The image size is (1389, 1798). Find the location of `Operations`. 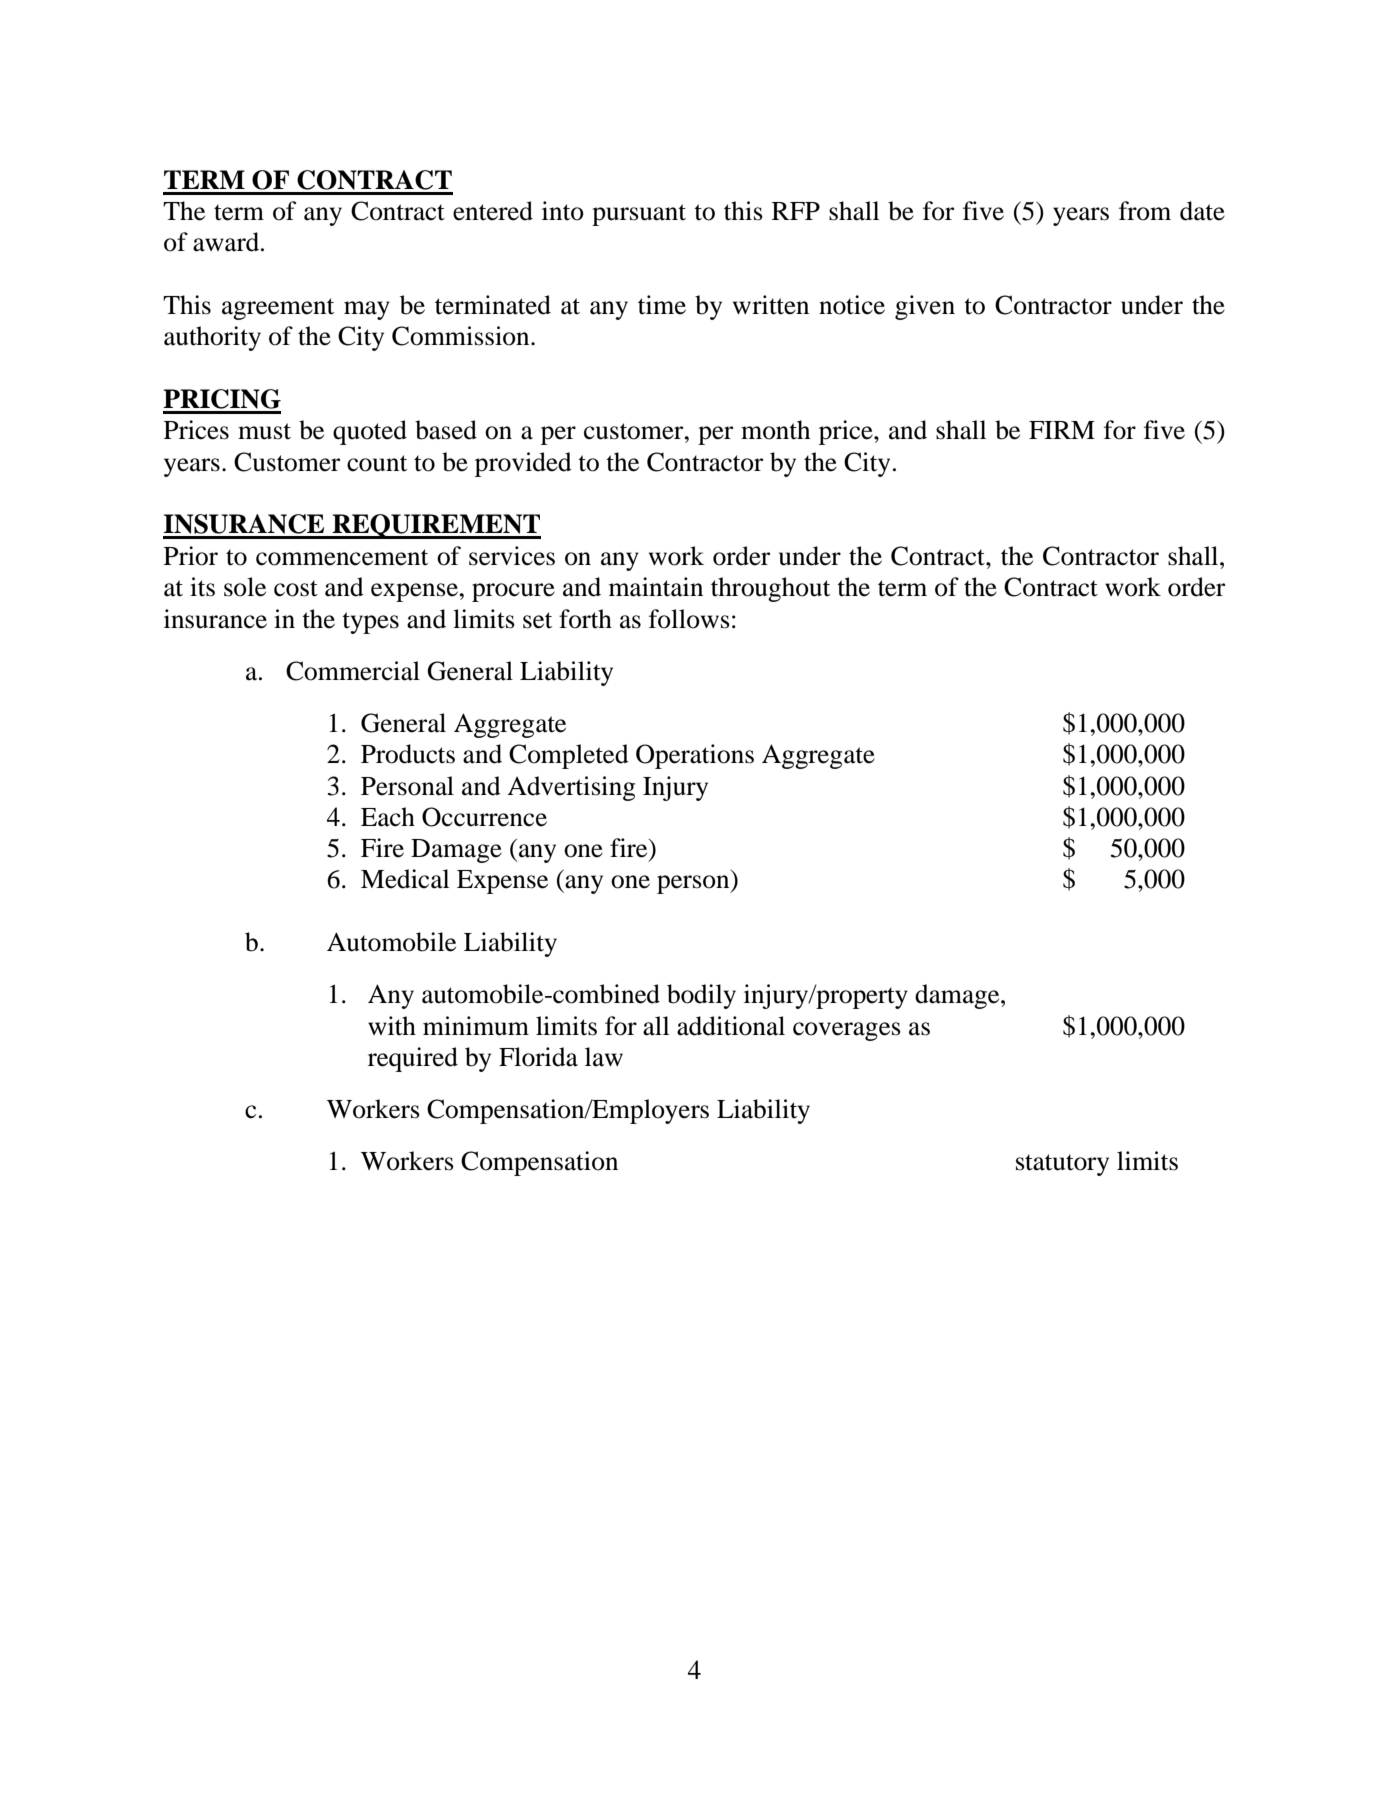

Operations is located at coordinates (695, 756).
